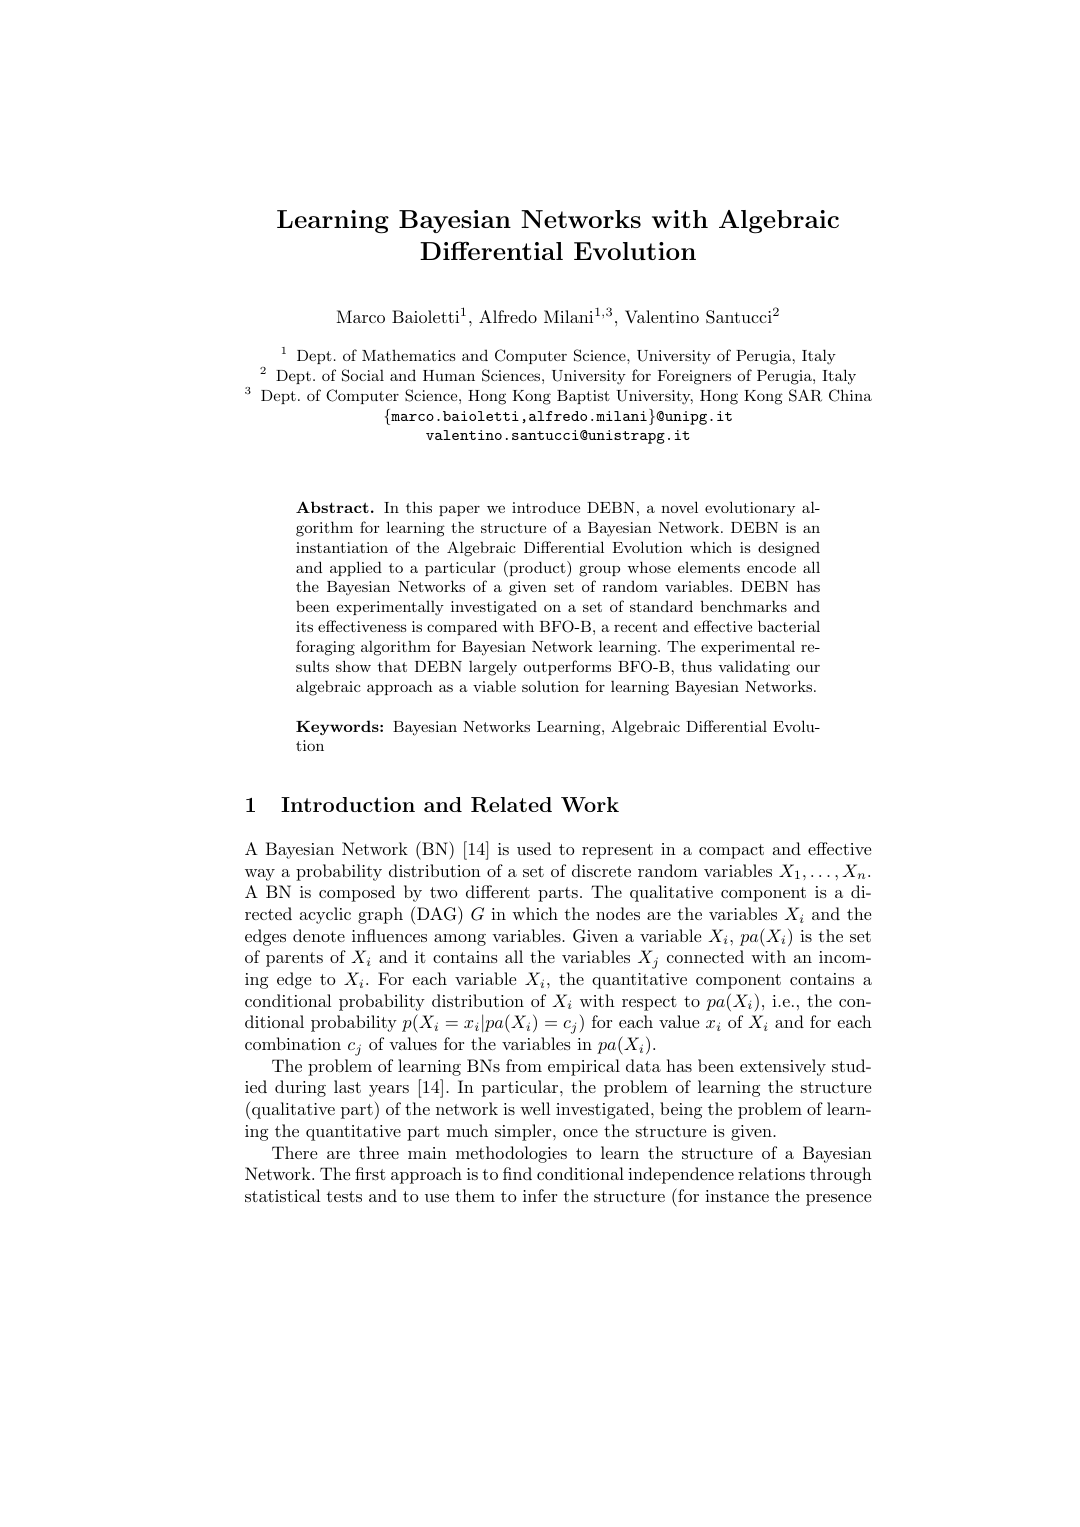  What do you see at coordinates (737, 1196) in the document?
I see `instance` at bounding box center [737, 1196].
